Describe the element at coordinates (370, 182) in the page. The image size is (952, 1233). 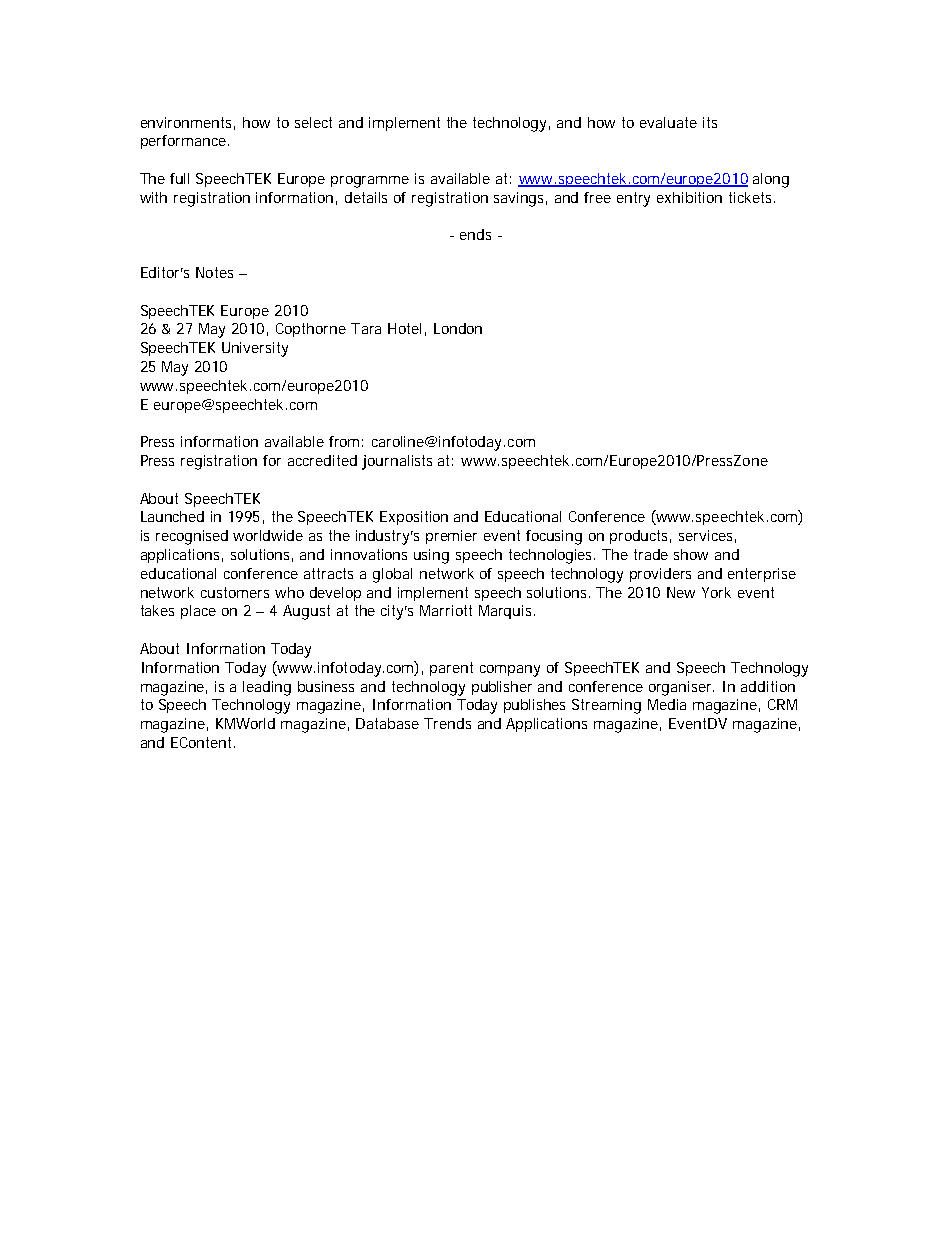
I see `programme` at that location.
